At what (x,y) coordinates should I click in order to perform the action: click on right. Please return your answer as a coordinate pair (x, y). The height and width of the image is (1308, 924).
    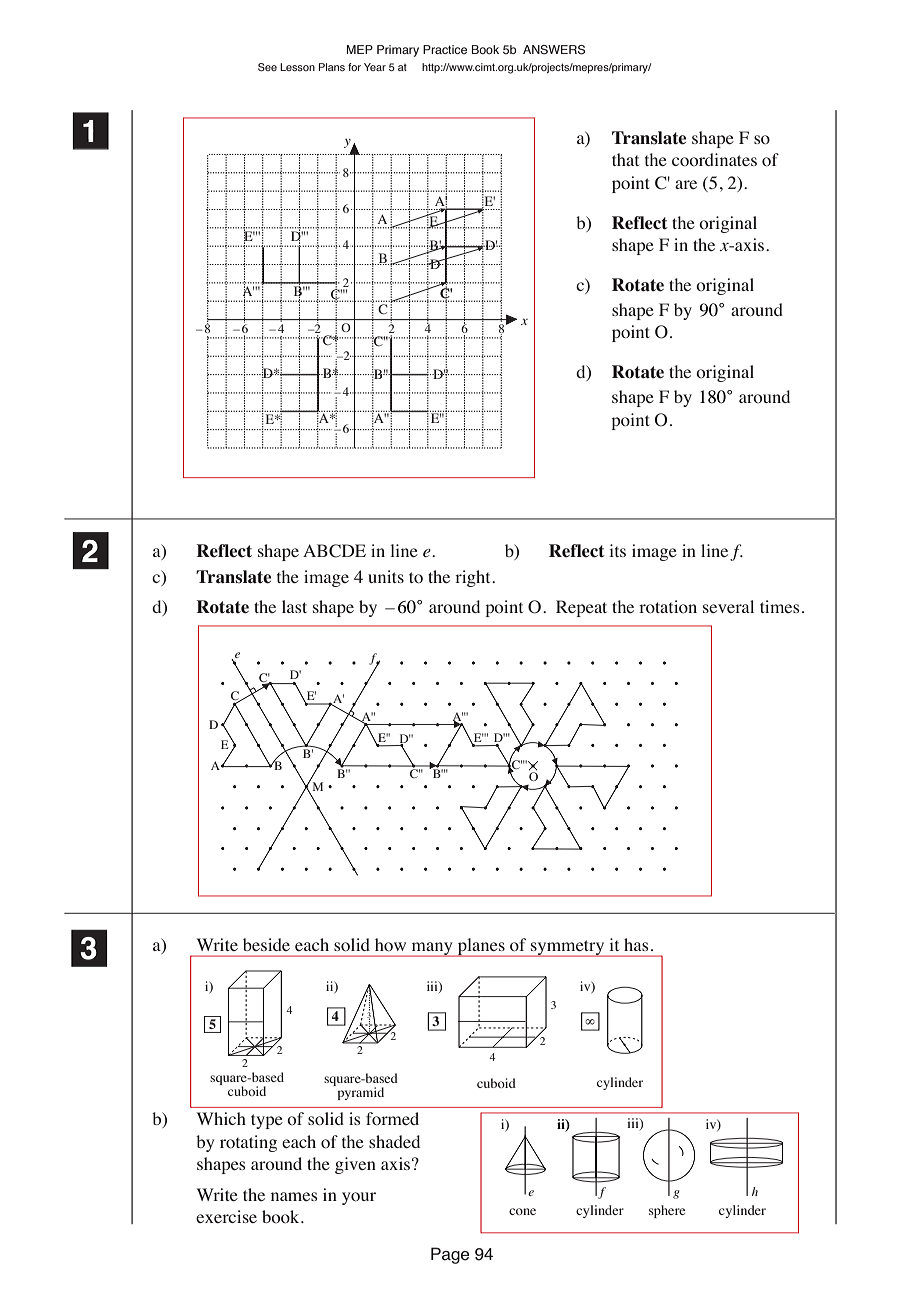
    Looking at the image, I should click on (474, 578).
